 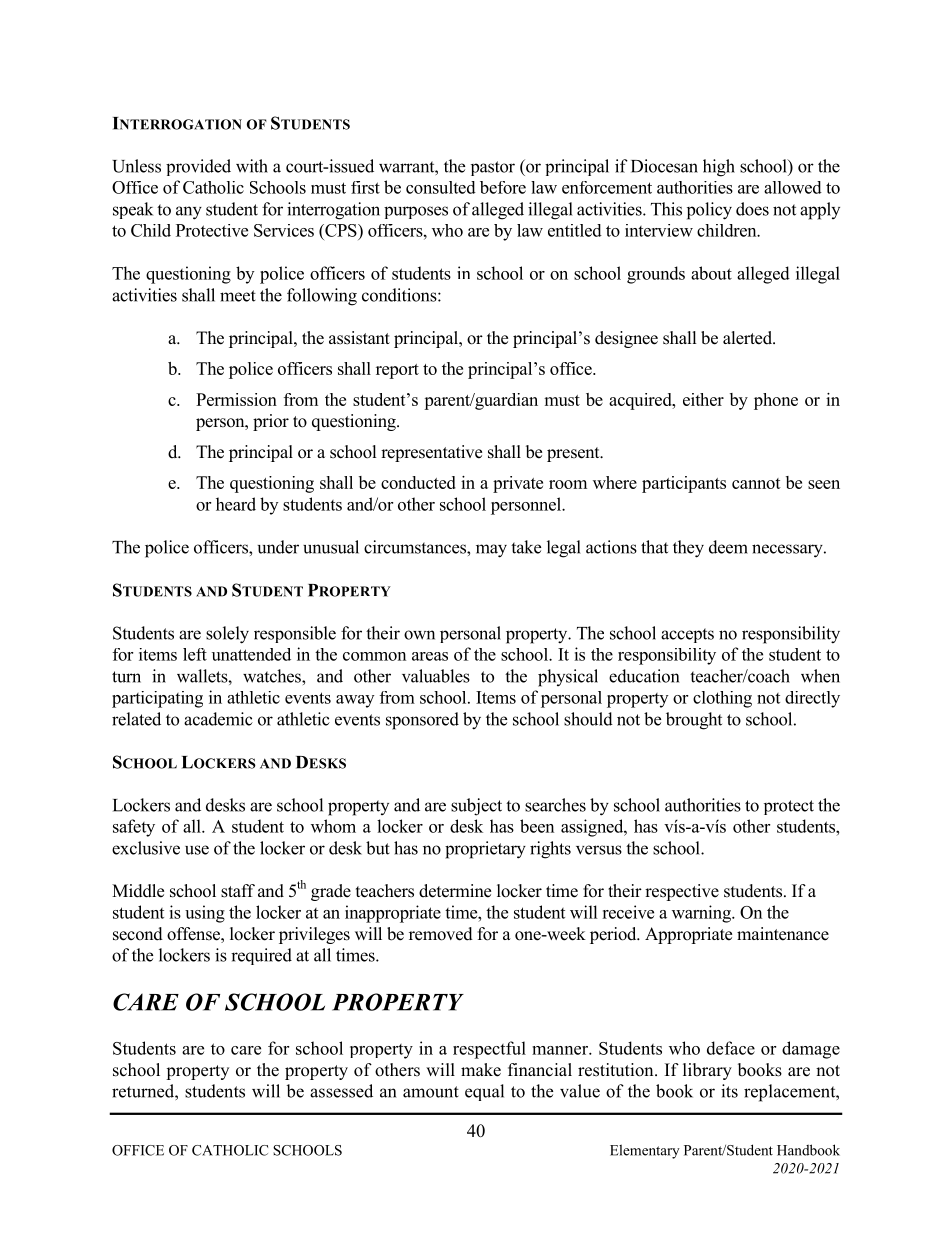 I want to click on staff, so click(x=238, y=891).
